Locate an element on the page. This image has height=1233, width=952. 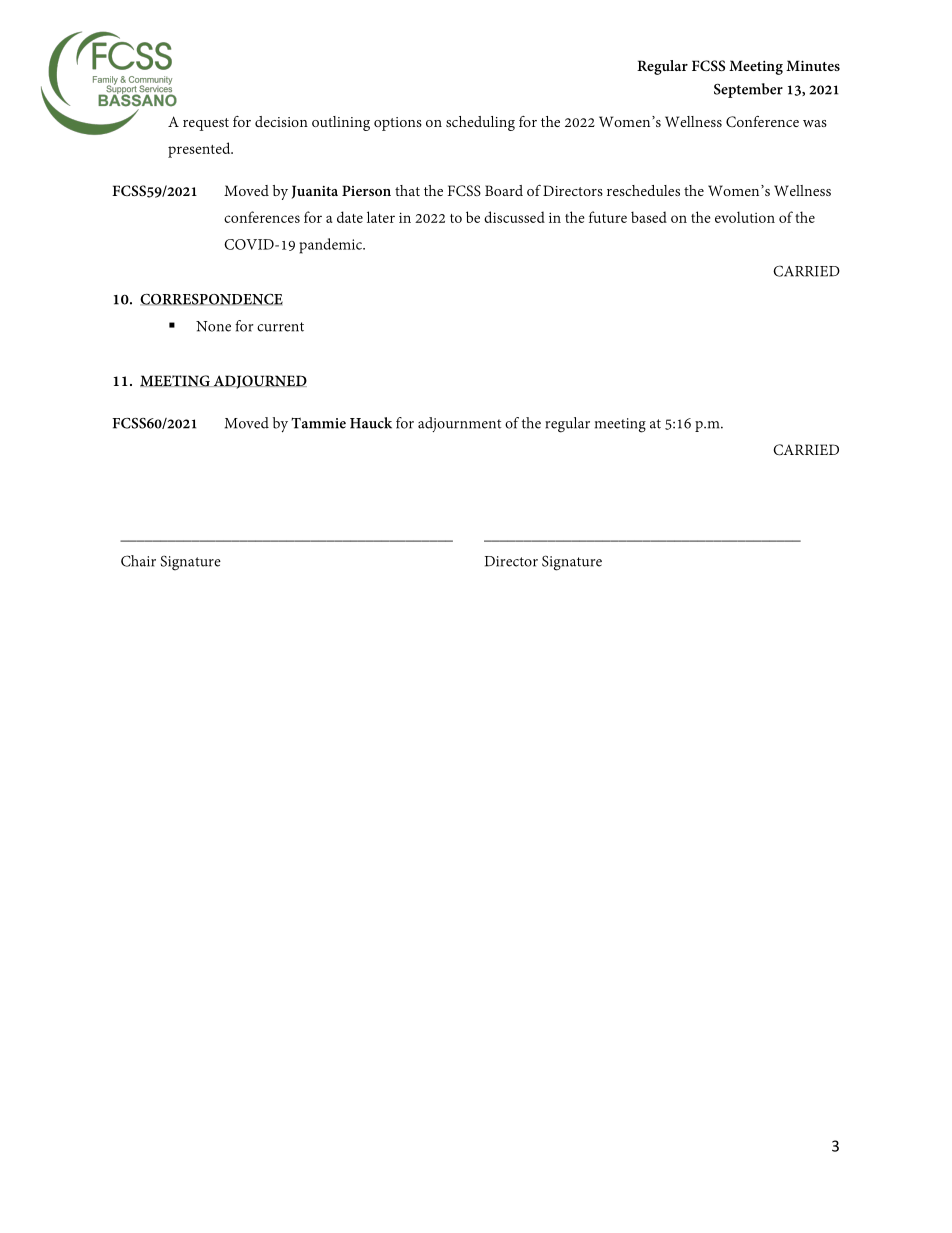
CORRESPONDENCE is located at coordinates (211, 299).
